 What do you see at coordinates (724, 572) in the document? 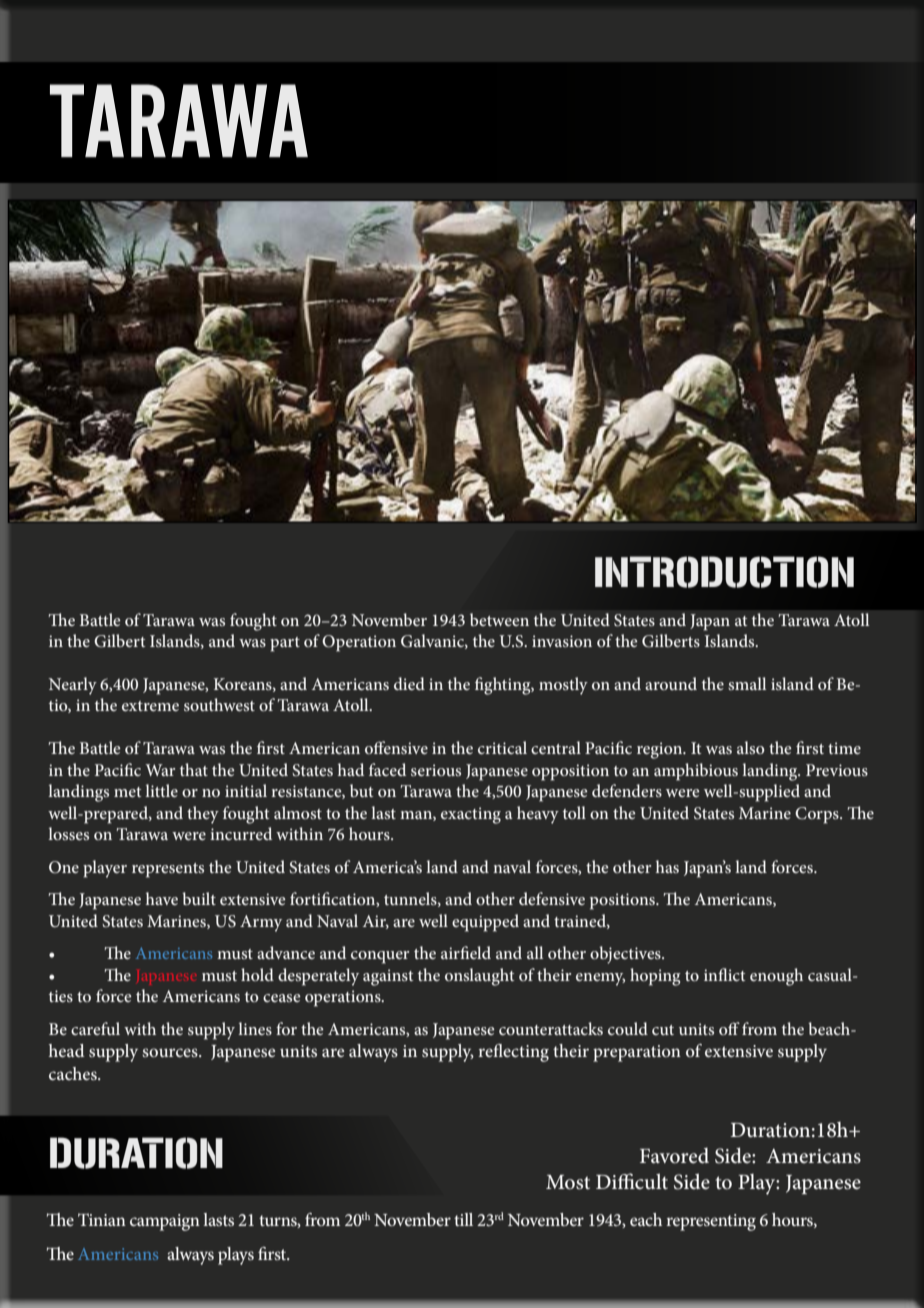
I see `INTRODUCTION` at bounding box center [724, 572].
